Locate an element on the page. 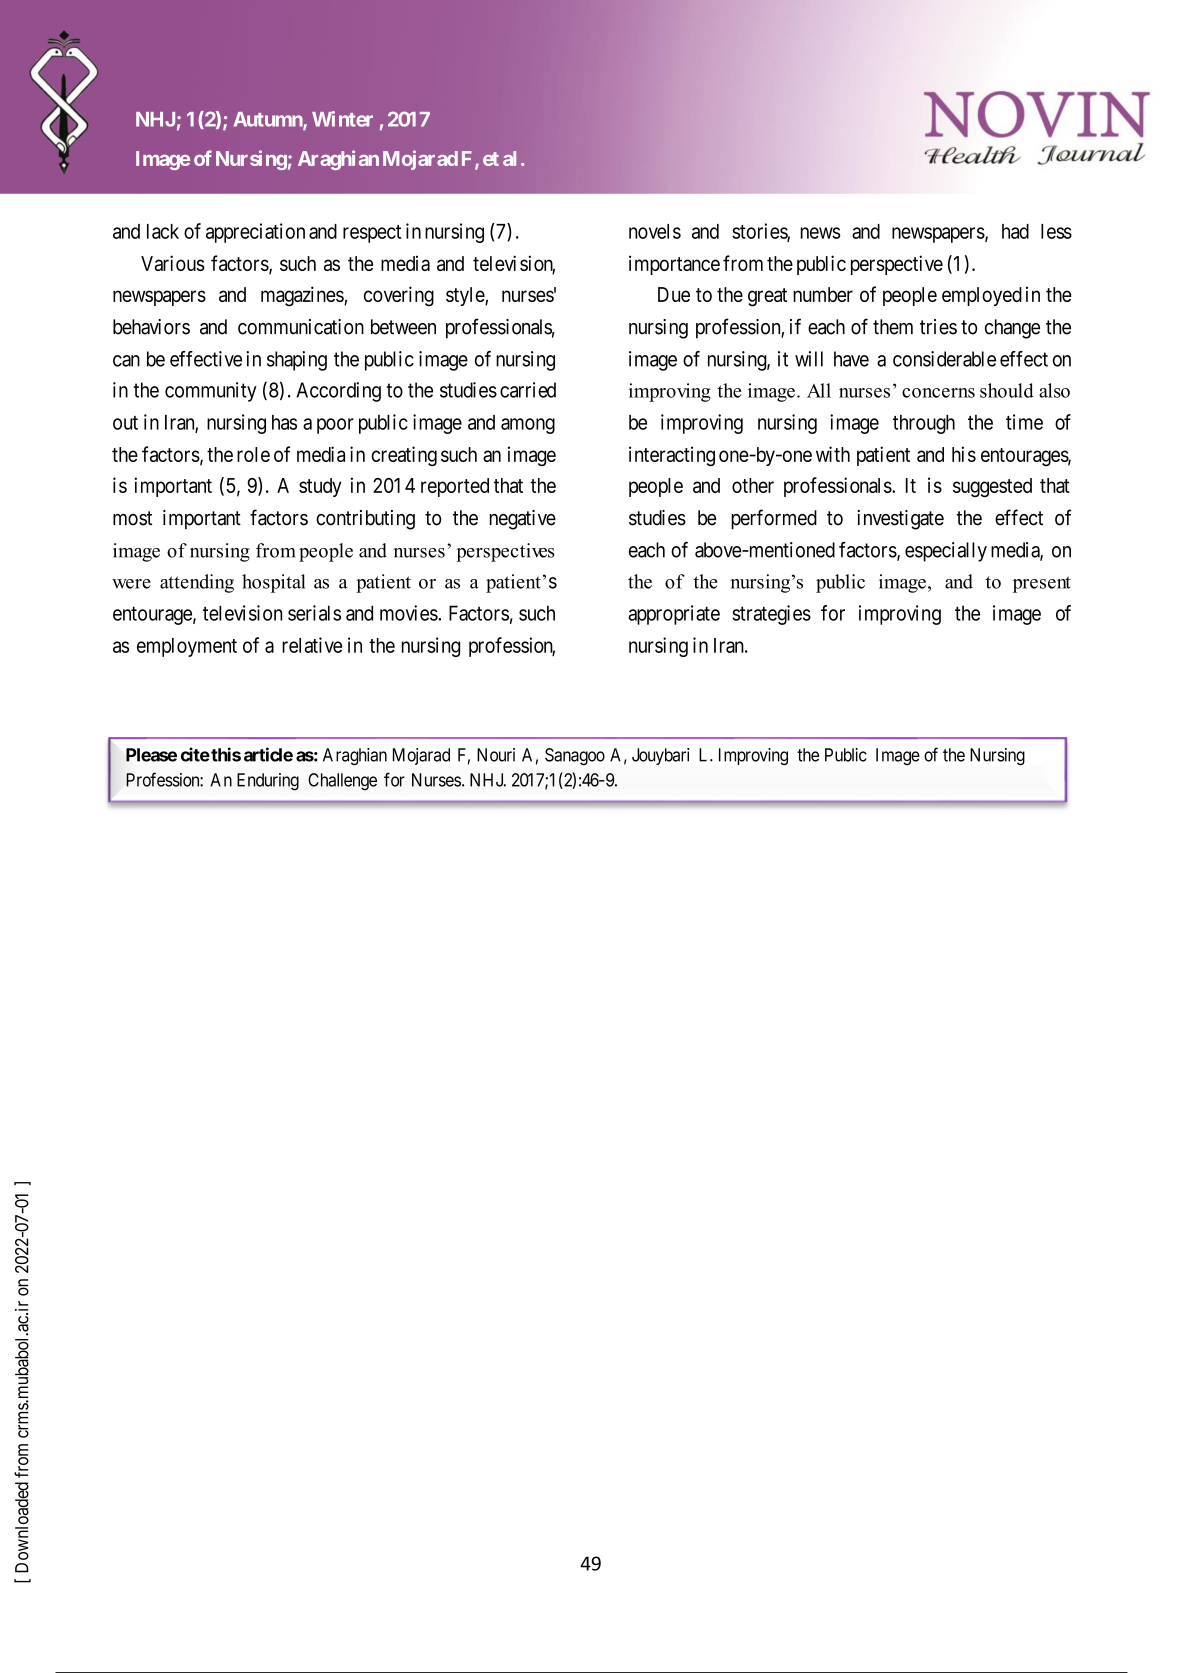 This image has width=1183, height=1673. negative is located at coordinates (523, 520).
